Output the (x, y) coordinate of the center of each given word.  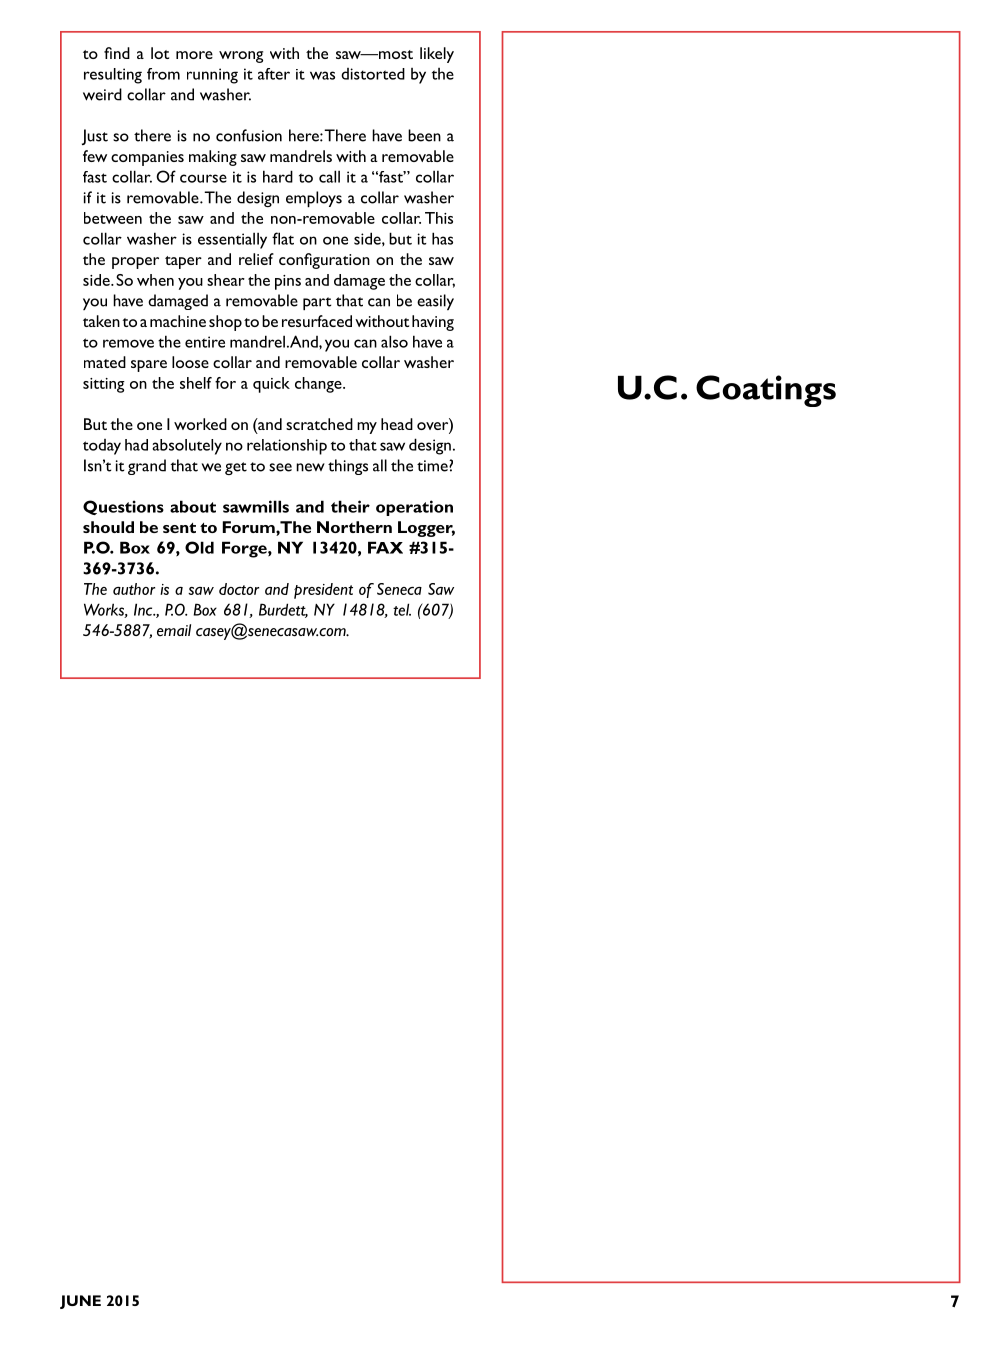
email (174, 630)
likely (437, 55)
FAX (385, 547)
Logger (426, 529)
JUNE (80, 1302)
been (424, 135)
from (163, 74)
